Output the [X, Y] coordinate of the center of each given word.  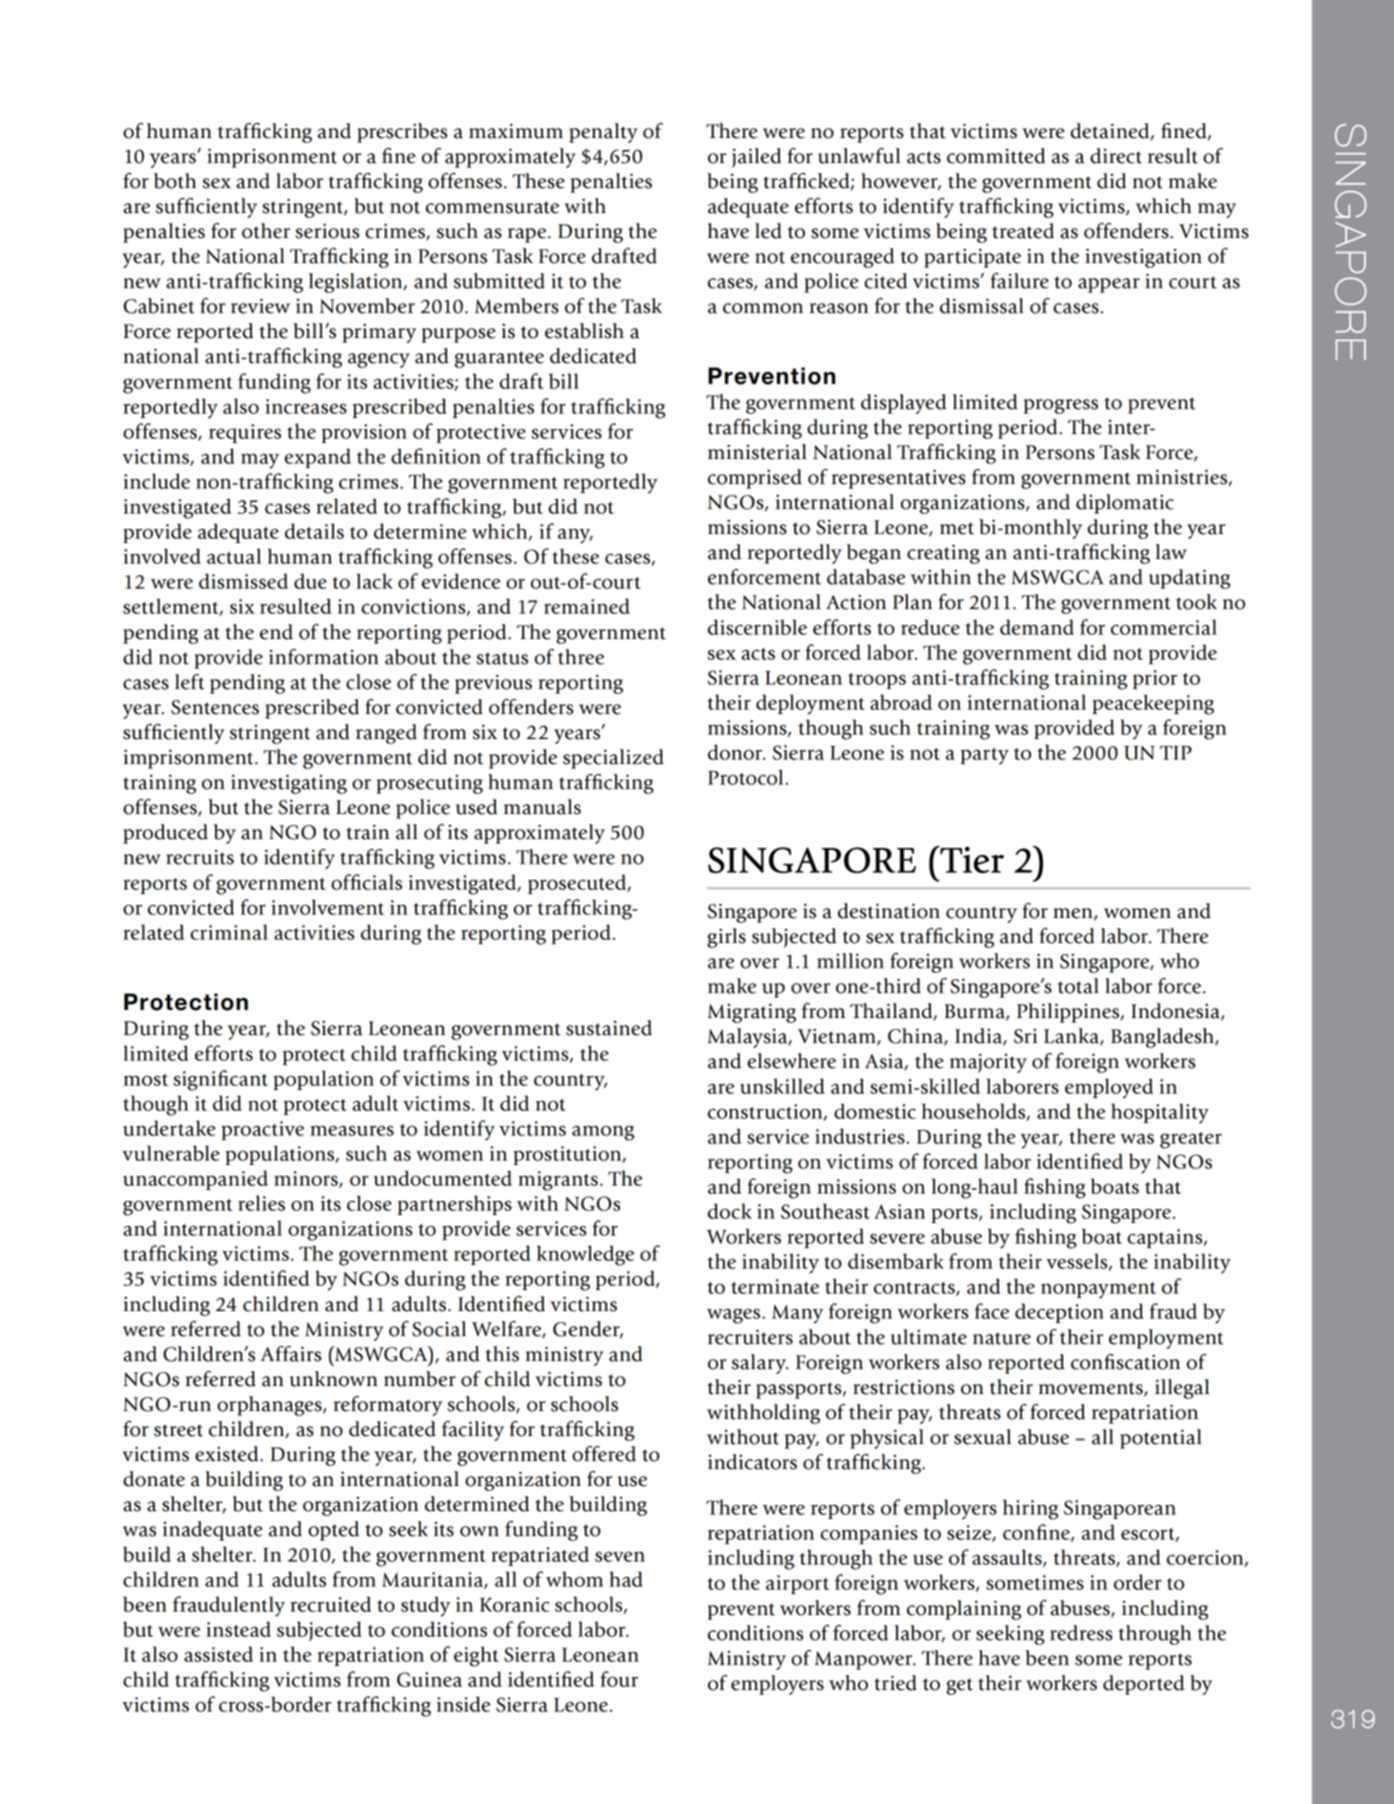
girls [726, 938]
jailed [756, 158]
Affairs [291, 1354]
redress [1081, 1633]
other [266, 231]
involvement [327, 907]
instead [238, 1629]
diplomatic [1125, 504]
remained [587, 606]
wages [735, 1316]
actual [234, 556]
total [1078, 986]
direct [1116, 156]
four [619, 1679]
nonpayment [1098, 1290]
